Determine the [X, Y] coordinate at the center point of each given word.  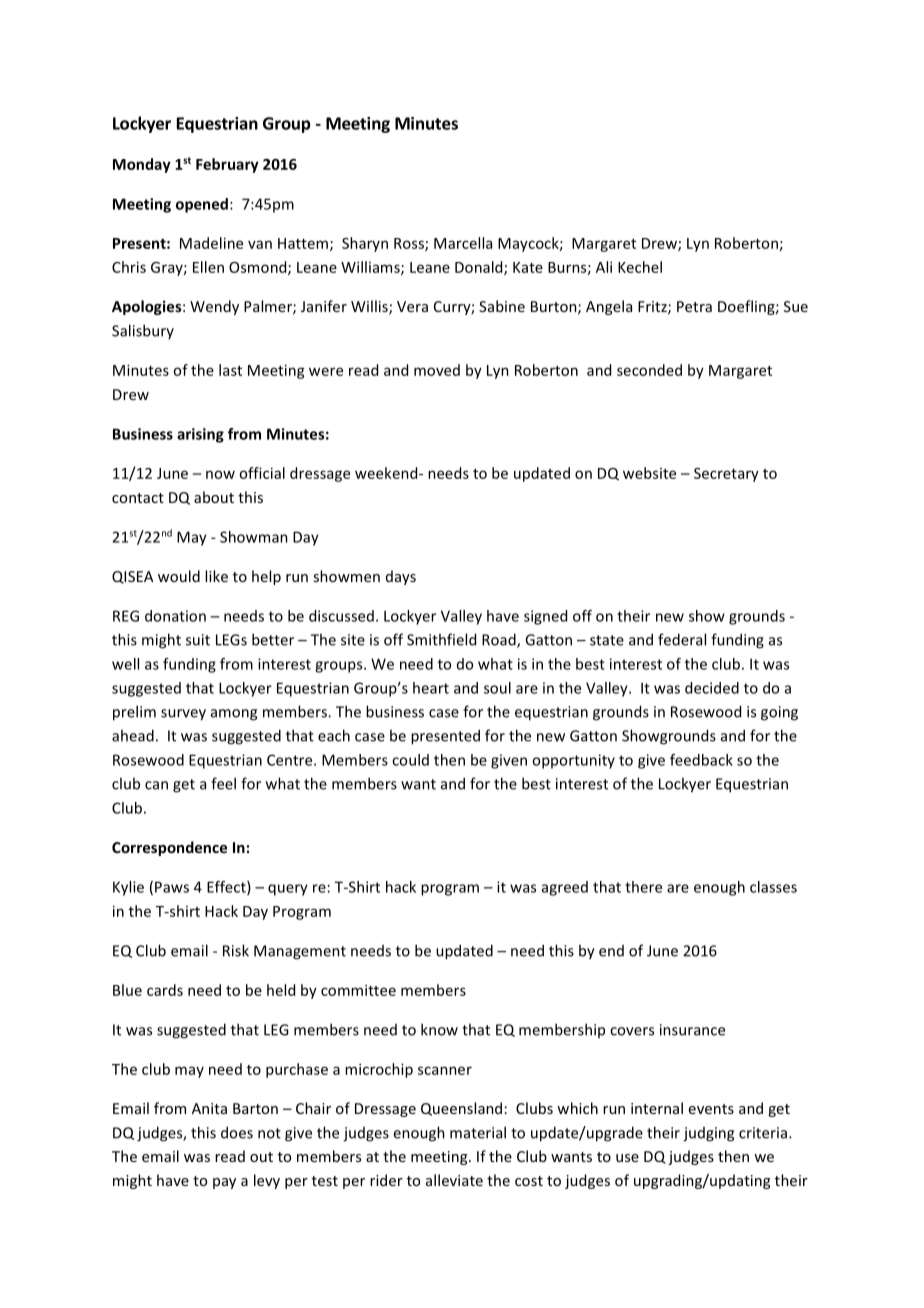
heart [431, 688]
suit [198, 640]
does [237, 1132]
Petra [694, 306]
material [478, 1132]
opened [202, 205]
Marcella [463, 243]
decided [712, 688]
